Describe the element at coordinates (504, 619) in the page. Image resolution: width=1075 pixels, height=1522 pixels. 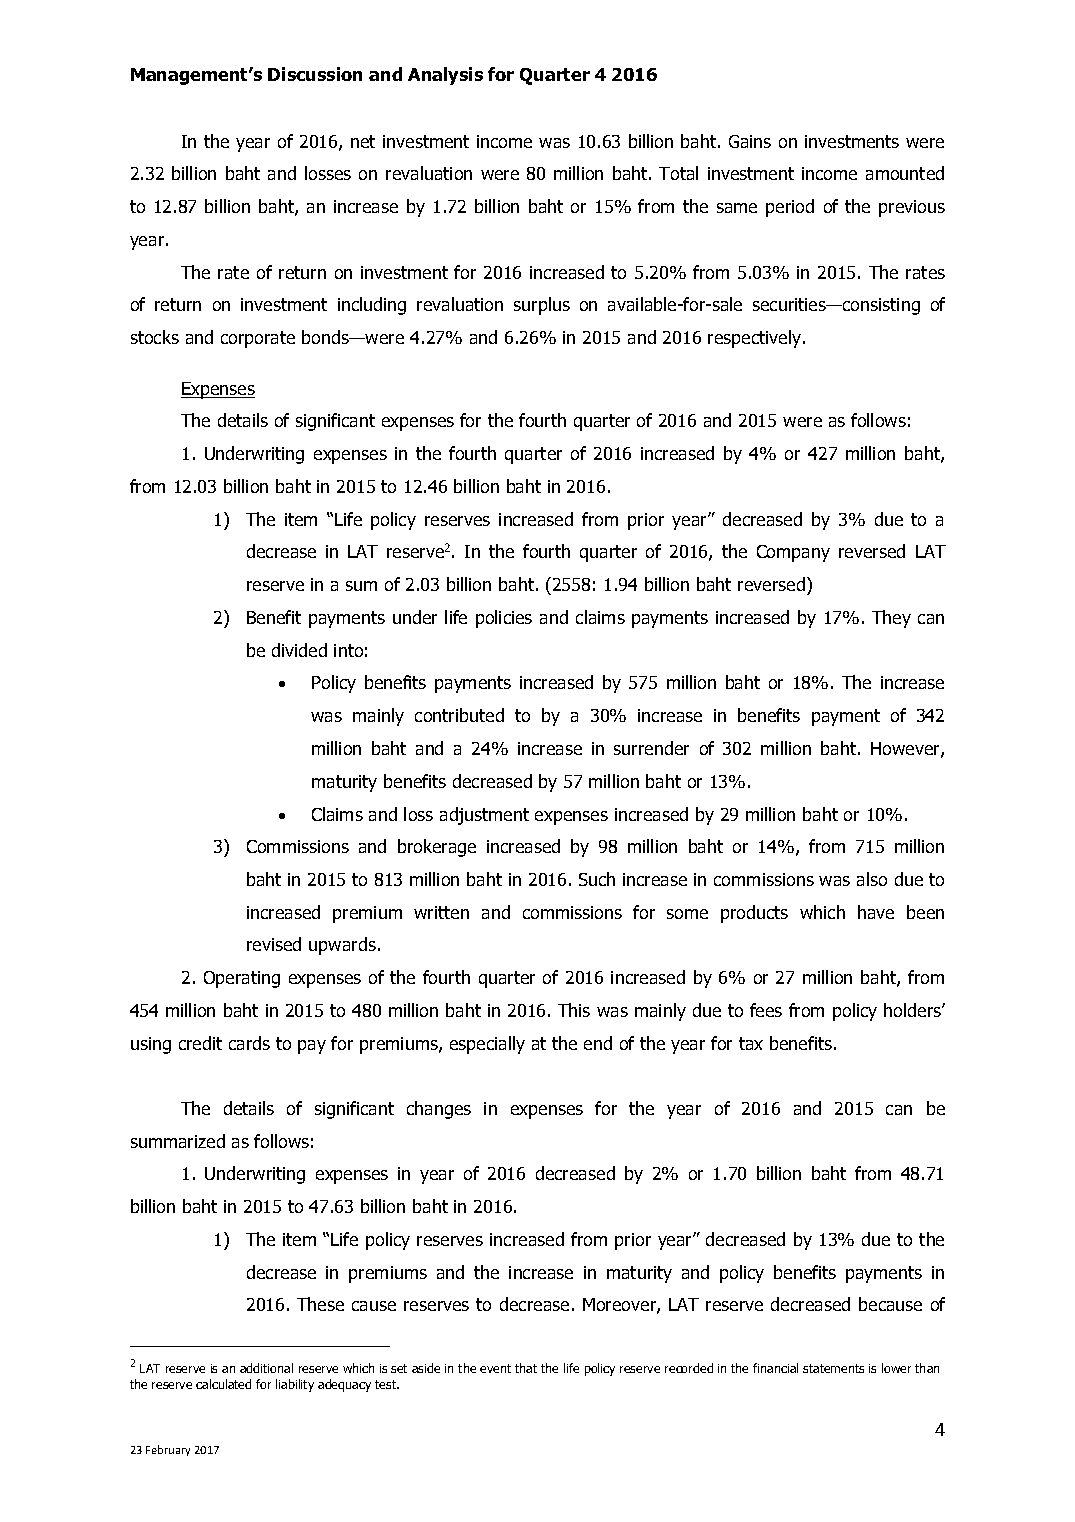
I see `policies` at that location.
